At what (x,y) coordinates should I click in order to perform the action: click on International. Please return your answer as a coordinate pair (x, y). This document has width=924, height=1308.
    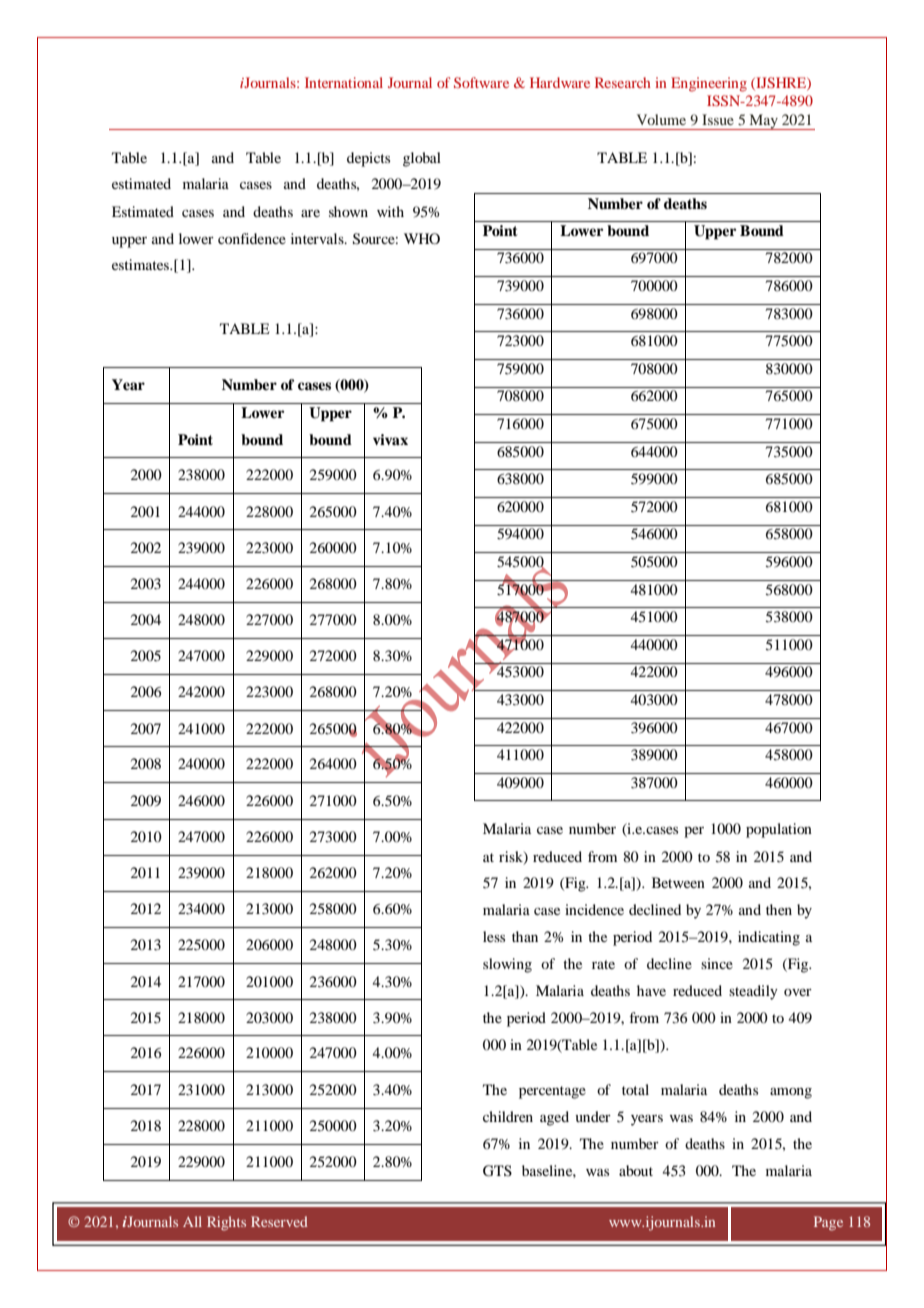
    Looking at the image, I should click on (344, 82).
